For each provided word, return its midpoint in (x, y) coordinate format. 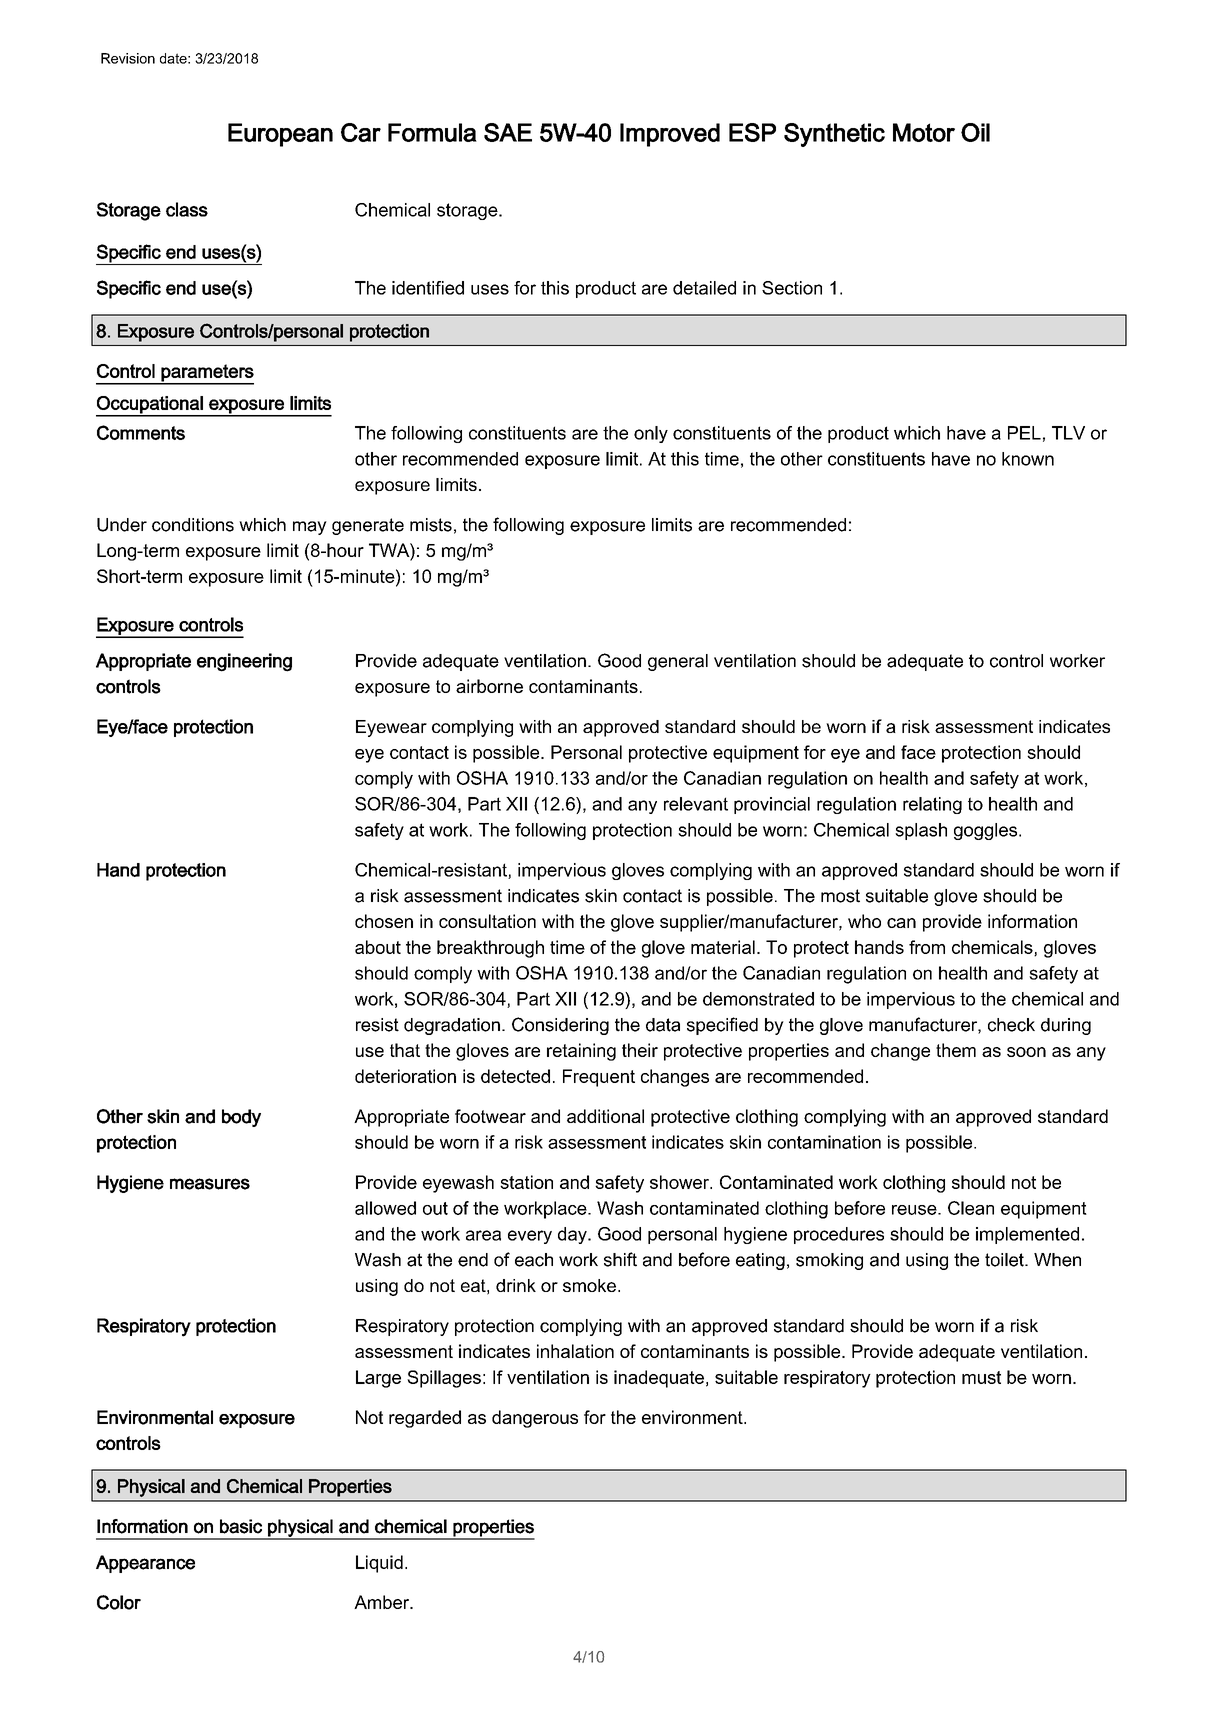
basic (241, 1526)
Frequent (599, 1078)
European (280, 135)
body (241, 1118)
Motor (924, 132)
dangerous (535, 1419)
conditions (193, 525)
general (678, 662)
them (956, 1050)
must (981, 1377)
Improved (670, 135)
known (1028, 459)
